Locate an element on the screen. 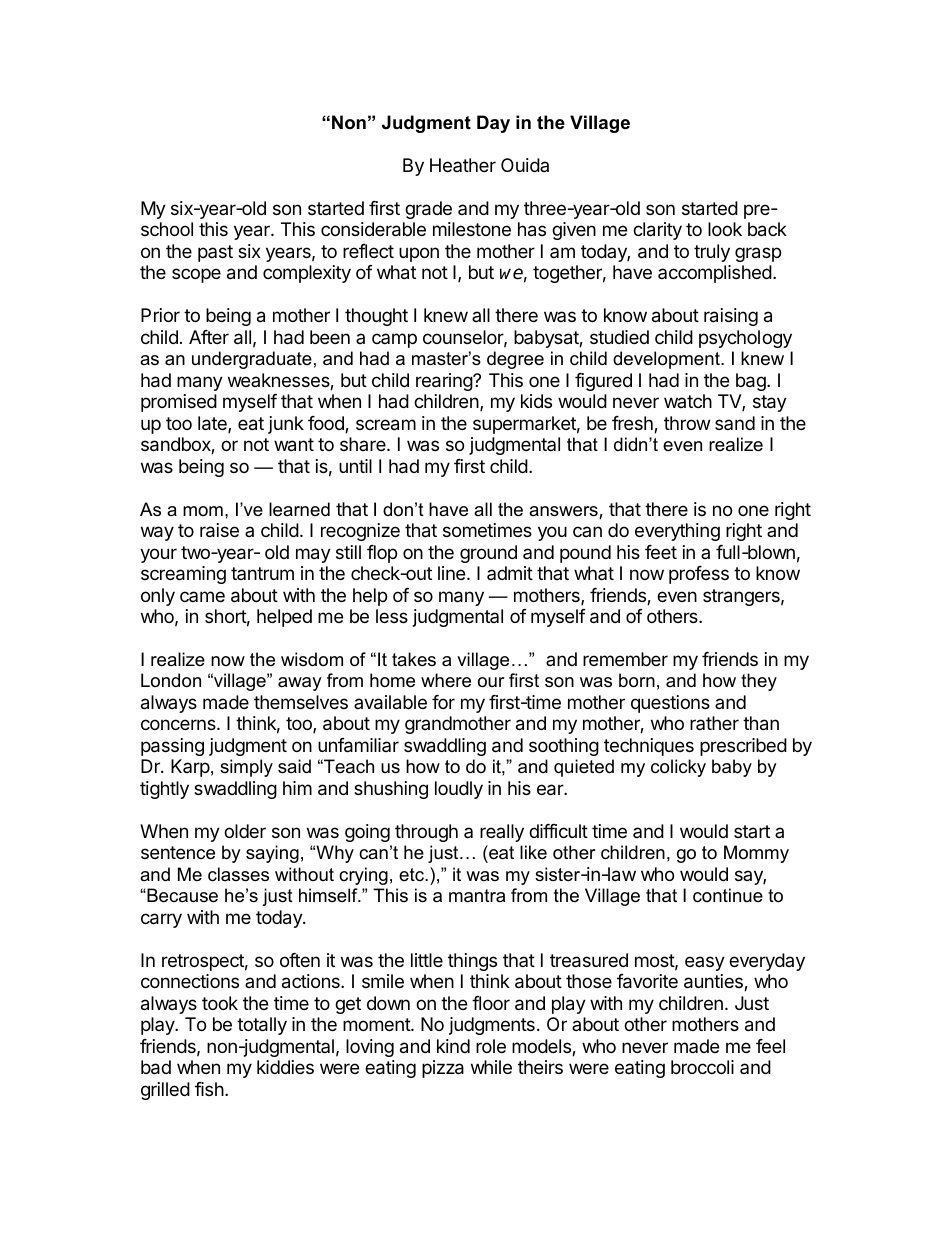 This screenshot has height=1233, width=952. loudly is located at coordinates (459, 790).
